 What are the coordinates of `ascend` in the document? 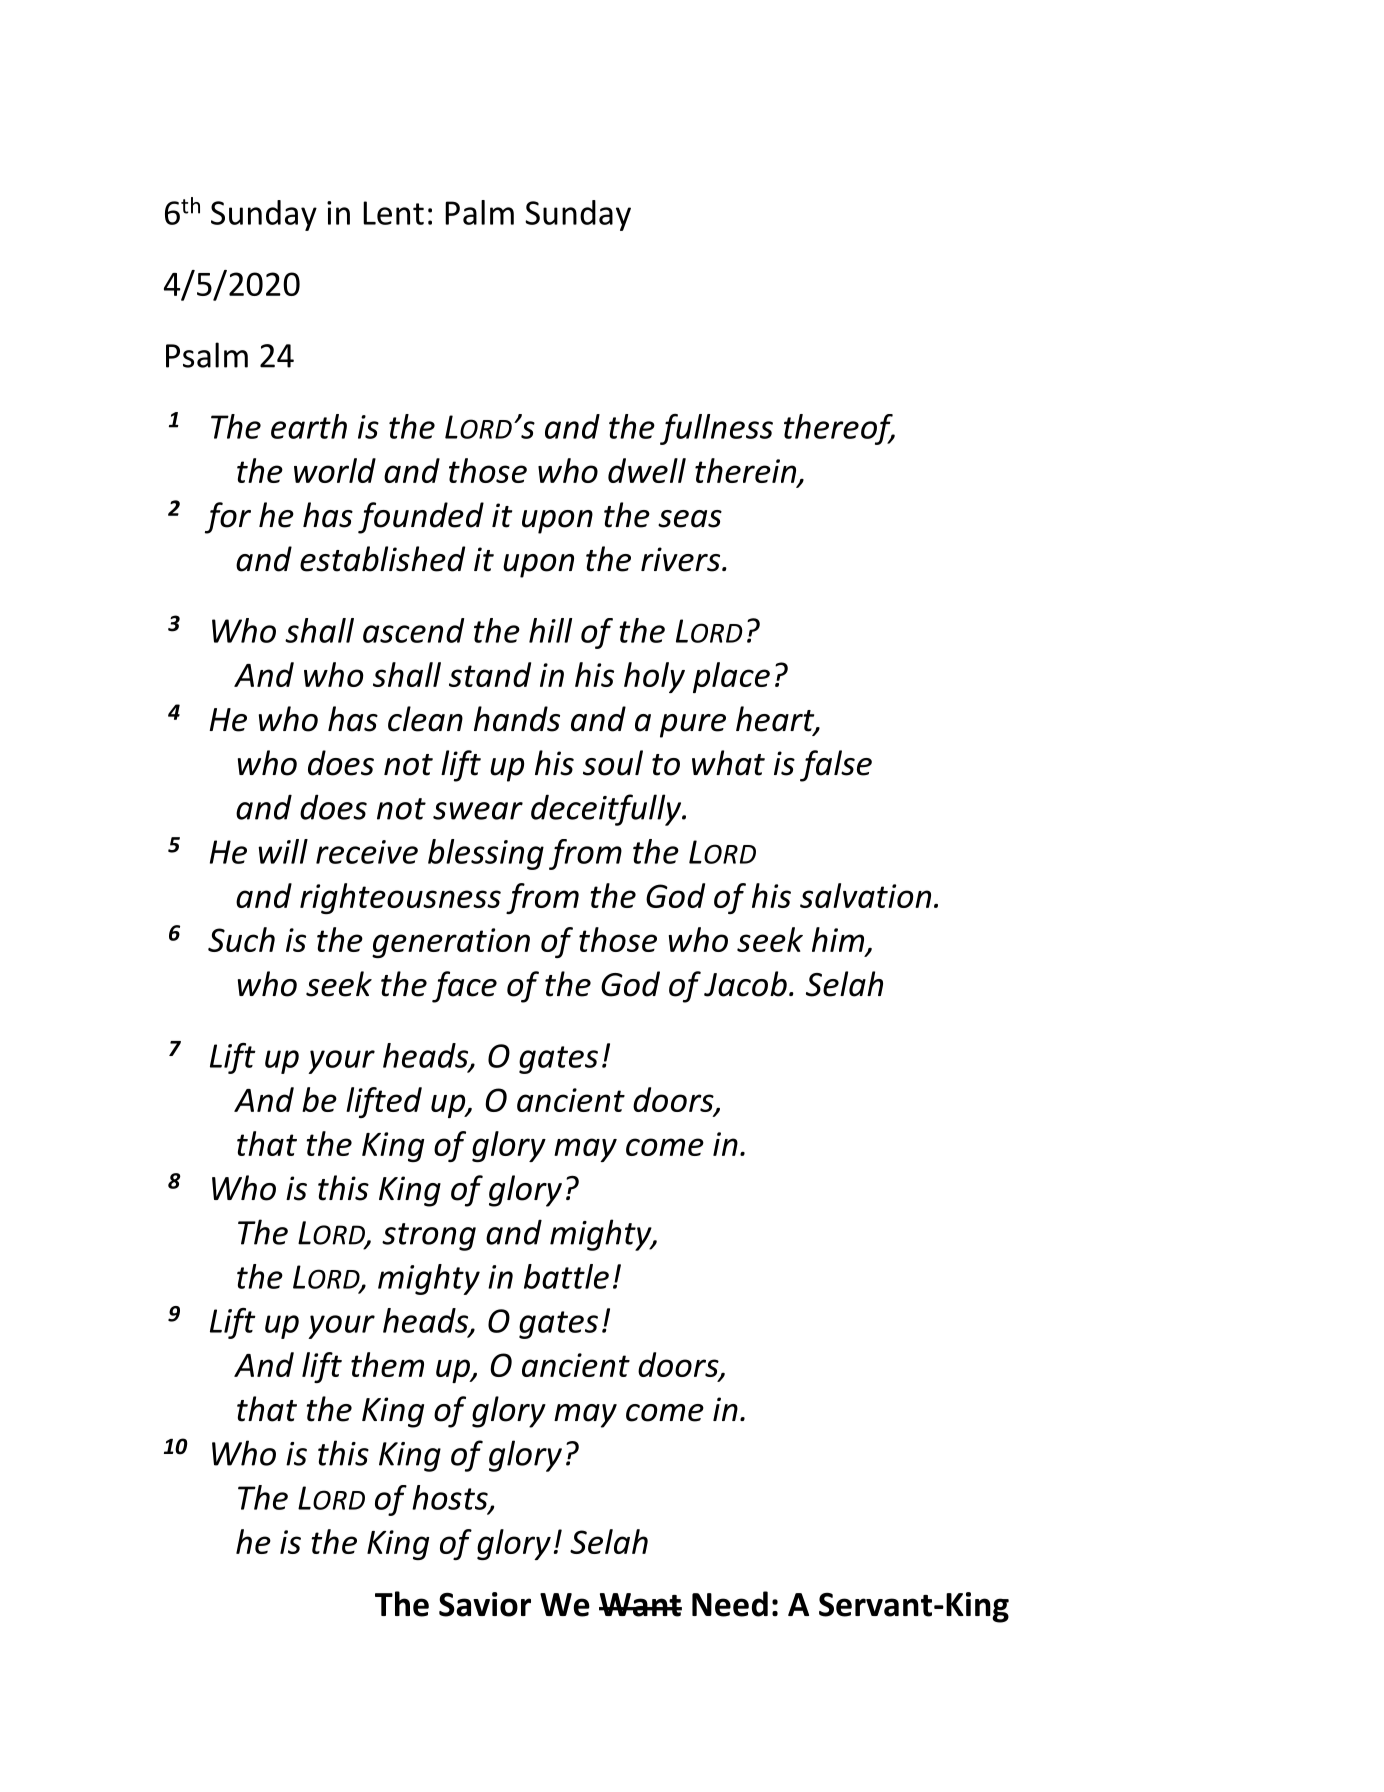 It's located at (413, 630).
